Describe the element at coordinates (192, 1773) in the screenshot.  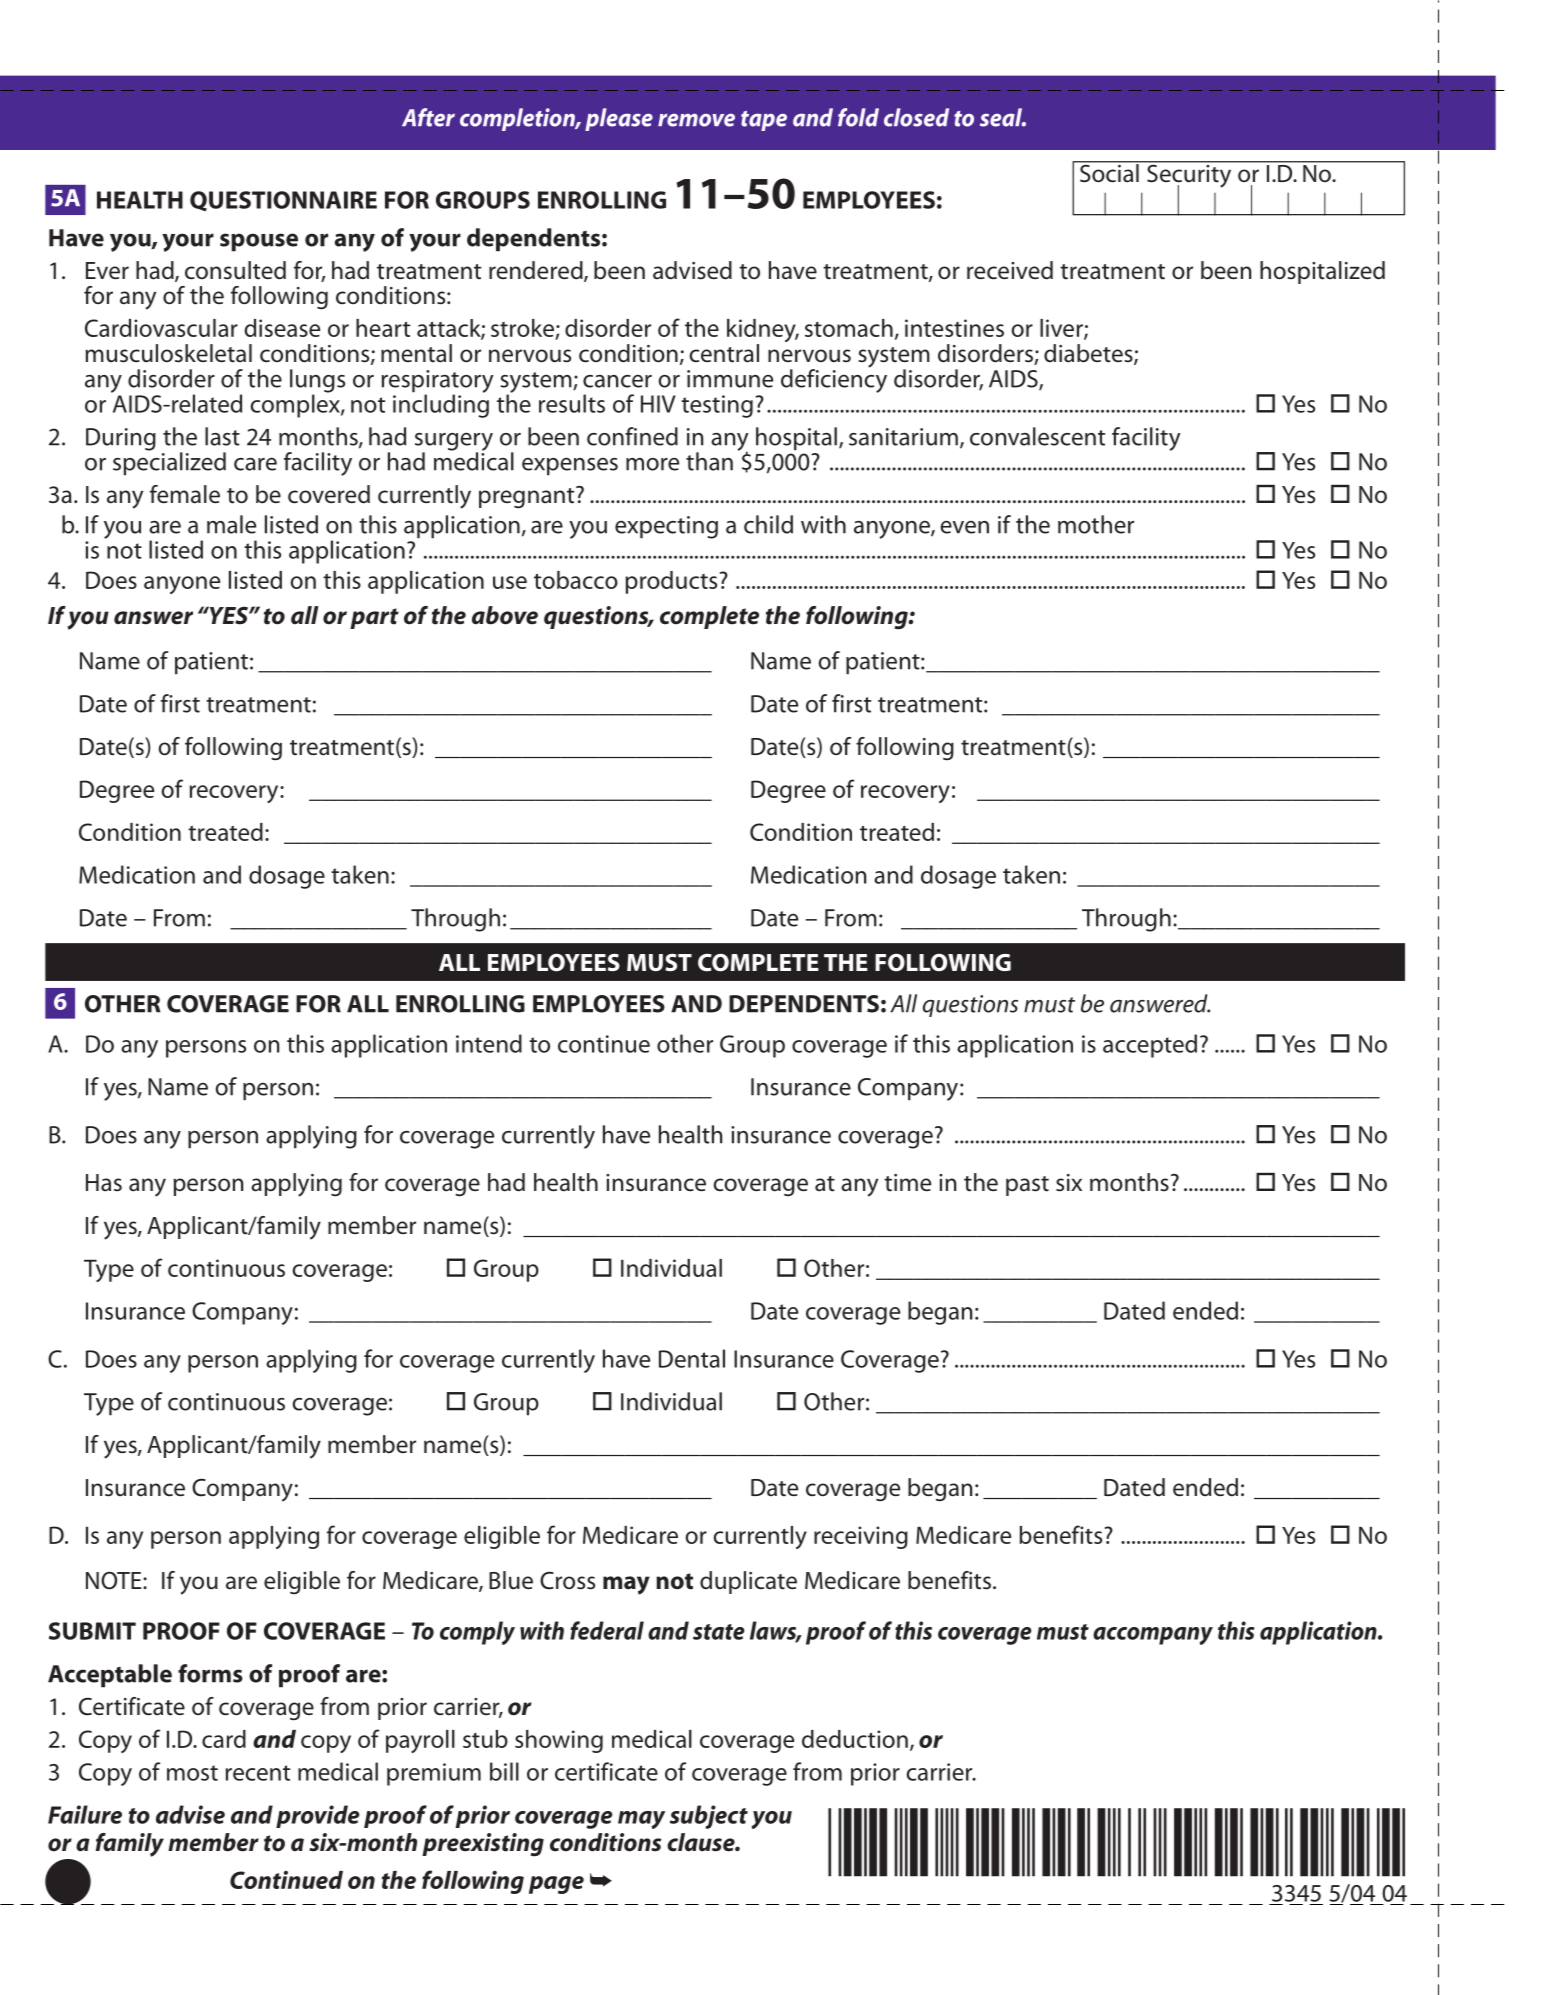
I see `most` at that location.
